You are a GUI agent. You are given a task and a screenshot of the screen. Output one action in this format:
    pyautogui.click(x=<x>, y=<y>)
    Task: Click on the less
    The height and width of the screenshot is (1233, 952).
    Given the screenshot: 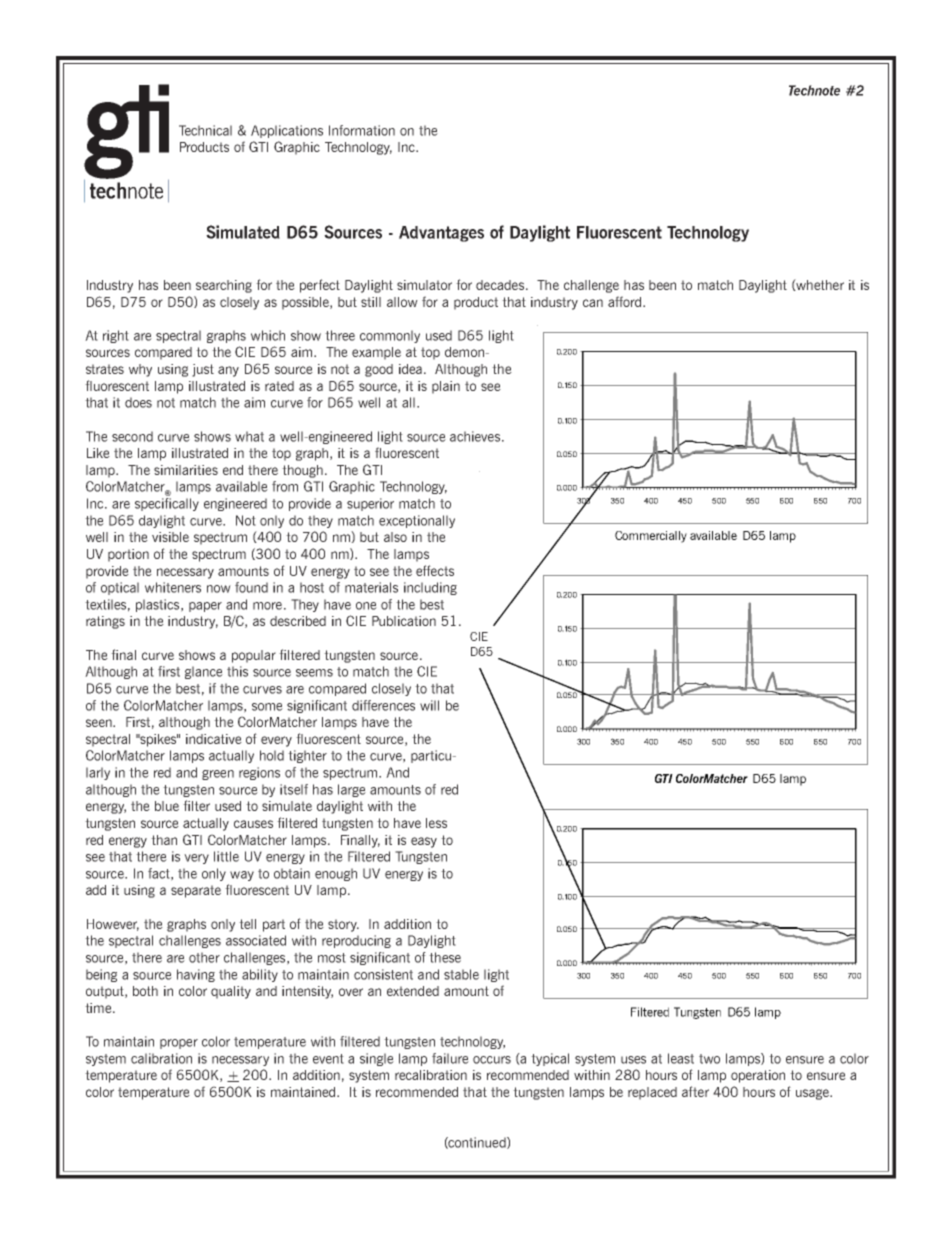 What is the action you would take?
    pyautogui.click(x=436, y=823)
